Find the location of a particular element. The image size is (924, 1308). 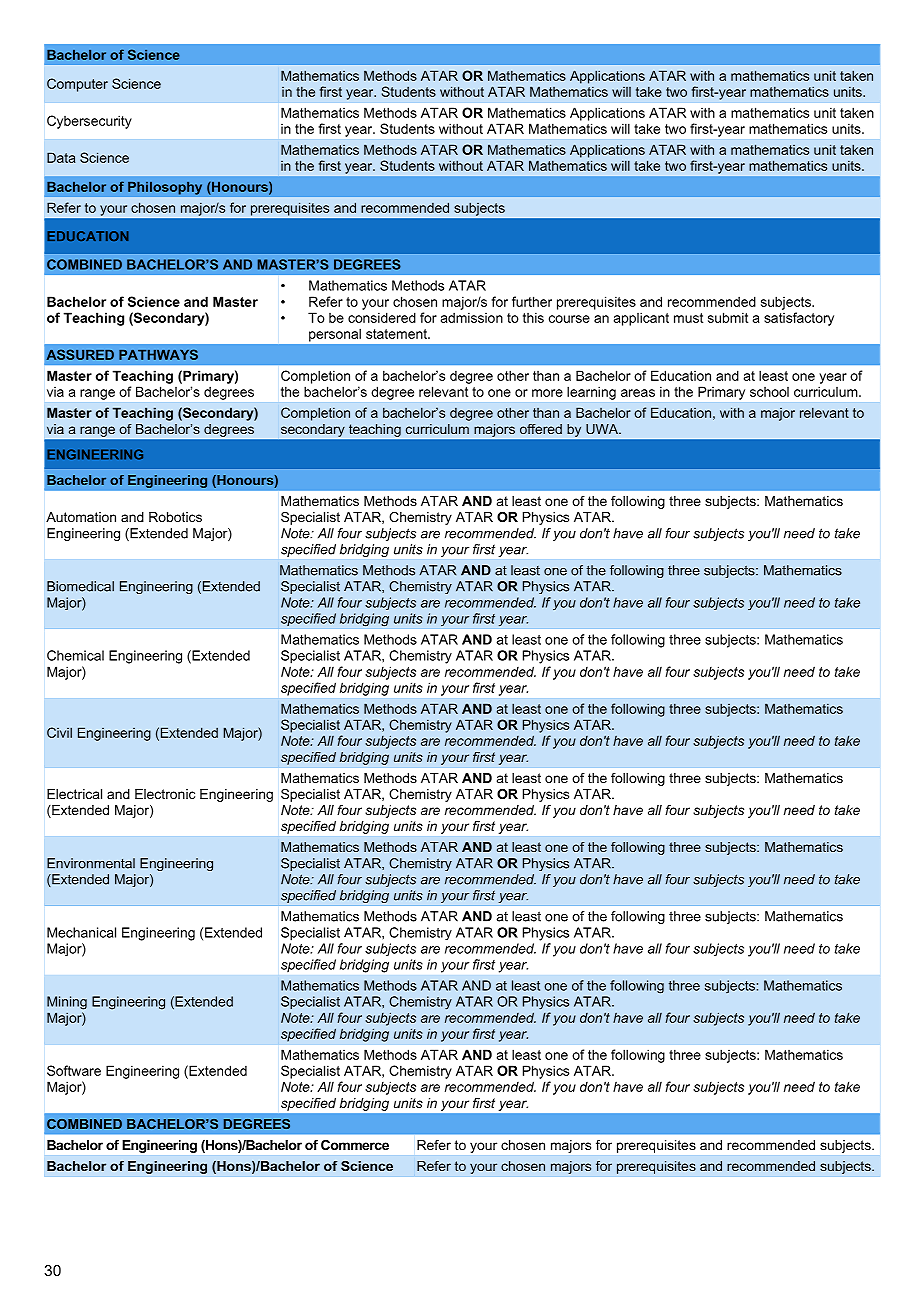

further is located at coordinates (532, 301).
